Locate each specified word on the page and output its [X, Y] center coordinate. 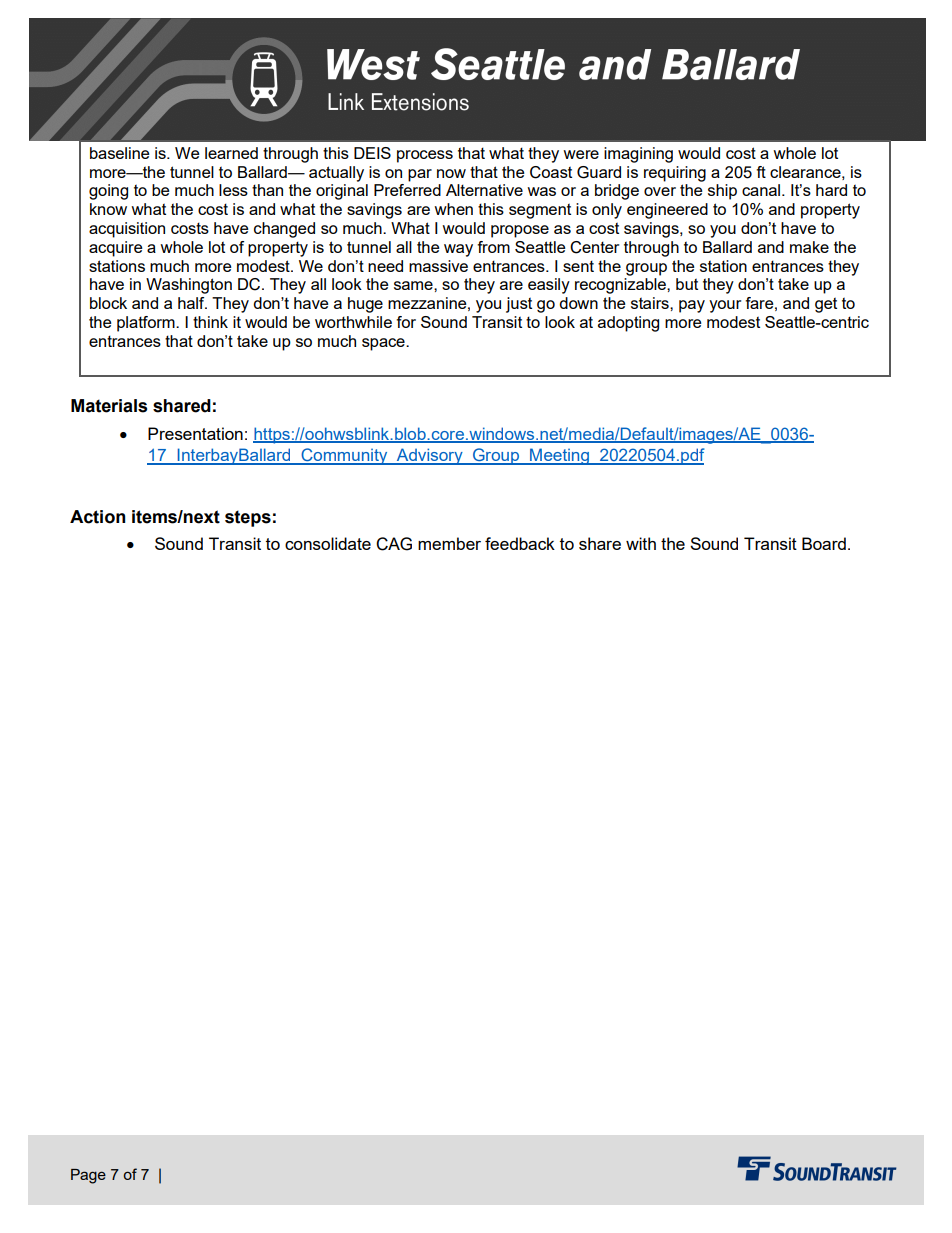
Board [824, 543]
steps [248, 518]
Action [97, 517]
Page [88, 1176]
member [449, 543]
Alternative [484, 190]
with [641, 543]
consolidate [328, 543]
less [233, 190]
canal [761, 190]
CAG [394, 544]
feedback [520, 543]
